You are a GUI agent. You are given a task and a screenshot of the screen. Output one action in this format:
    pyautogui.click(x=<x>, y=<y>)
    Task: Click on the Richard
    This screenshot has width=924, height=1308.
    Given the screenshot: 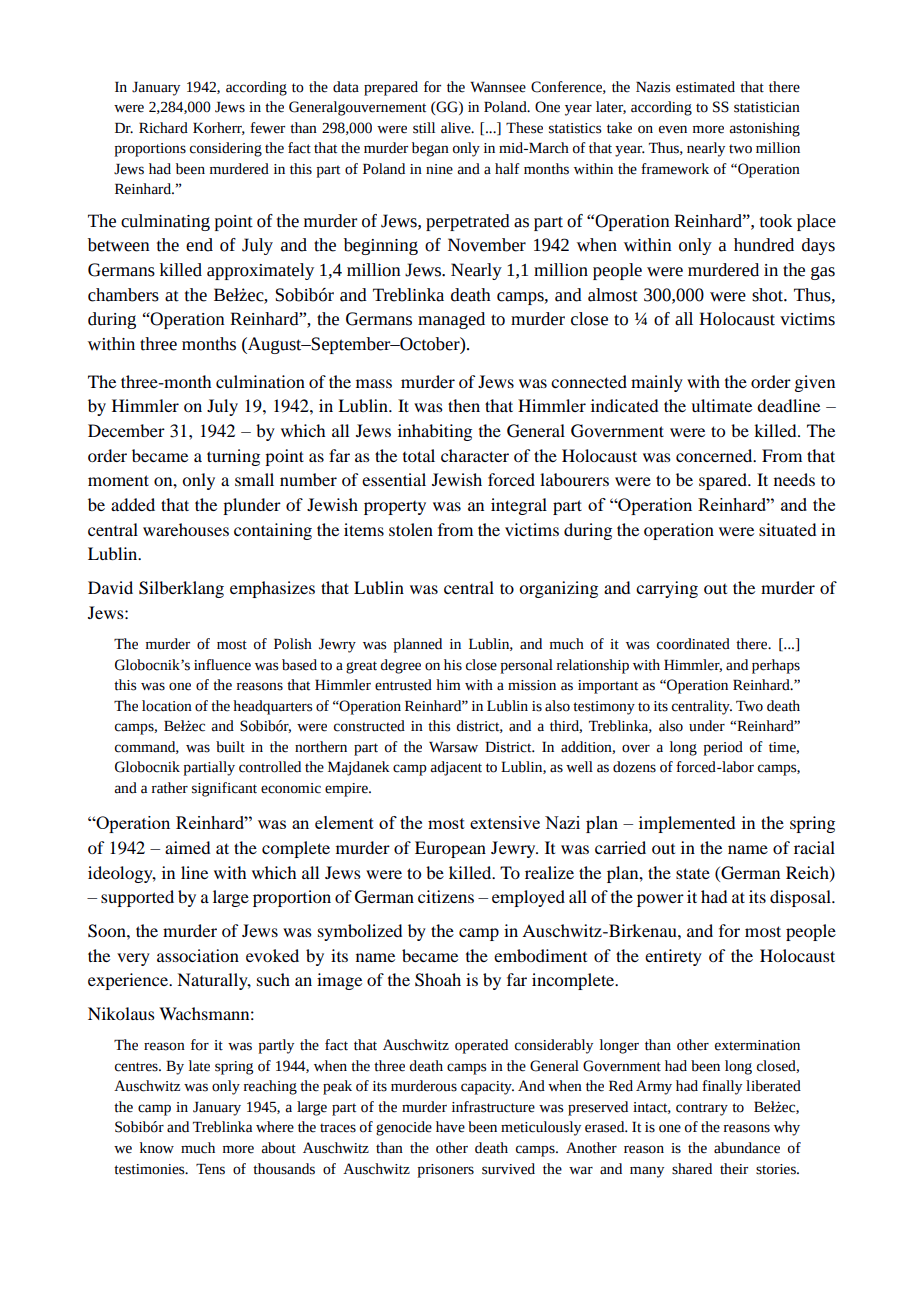 What is the action you would take?
    pyautogui.click(x=163, y=128)
